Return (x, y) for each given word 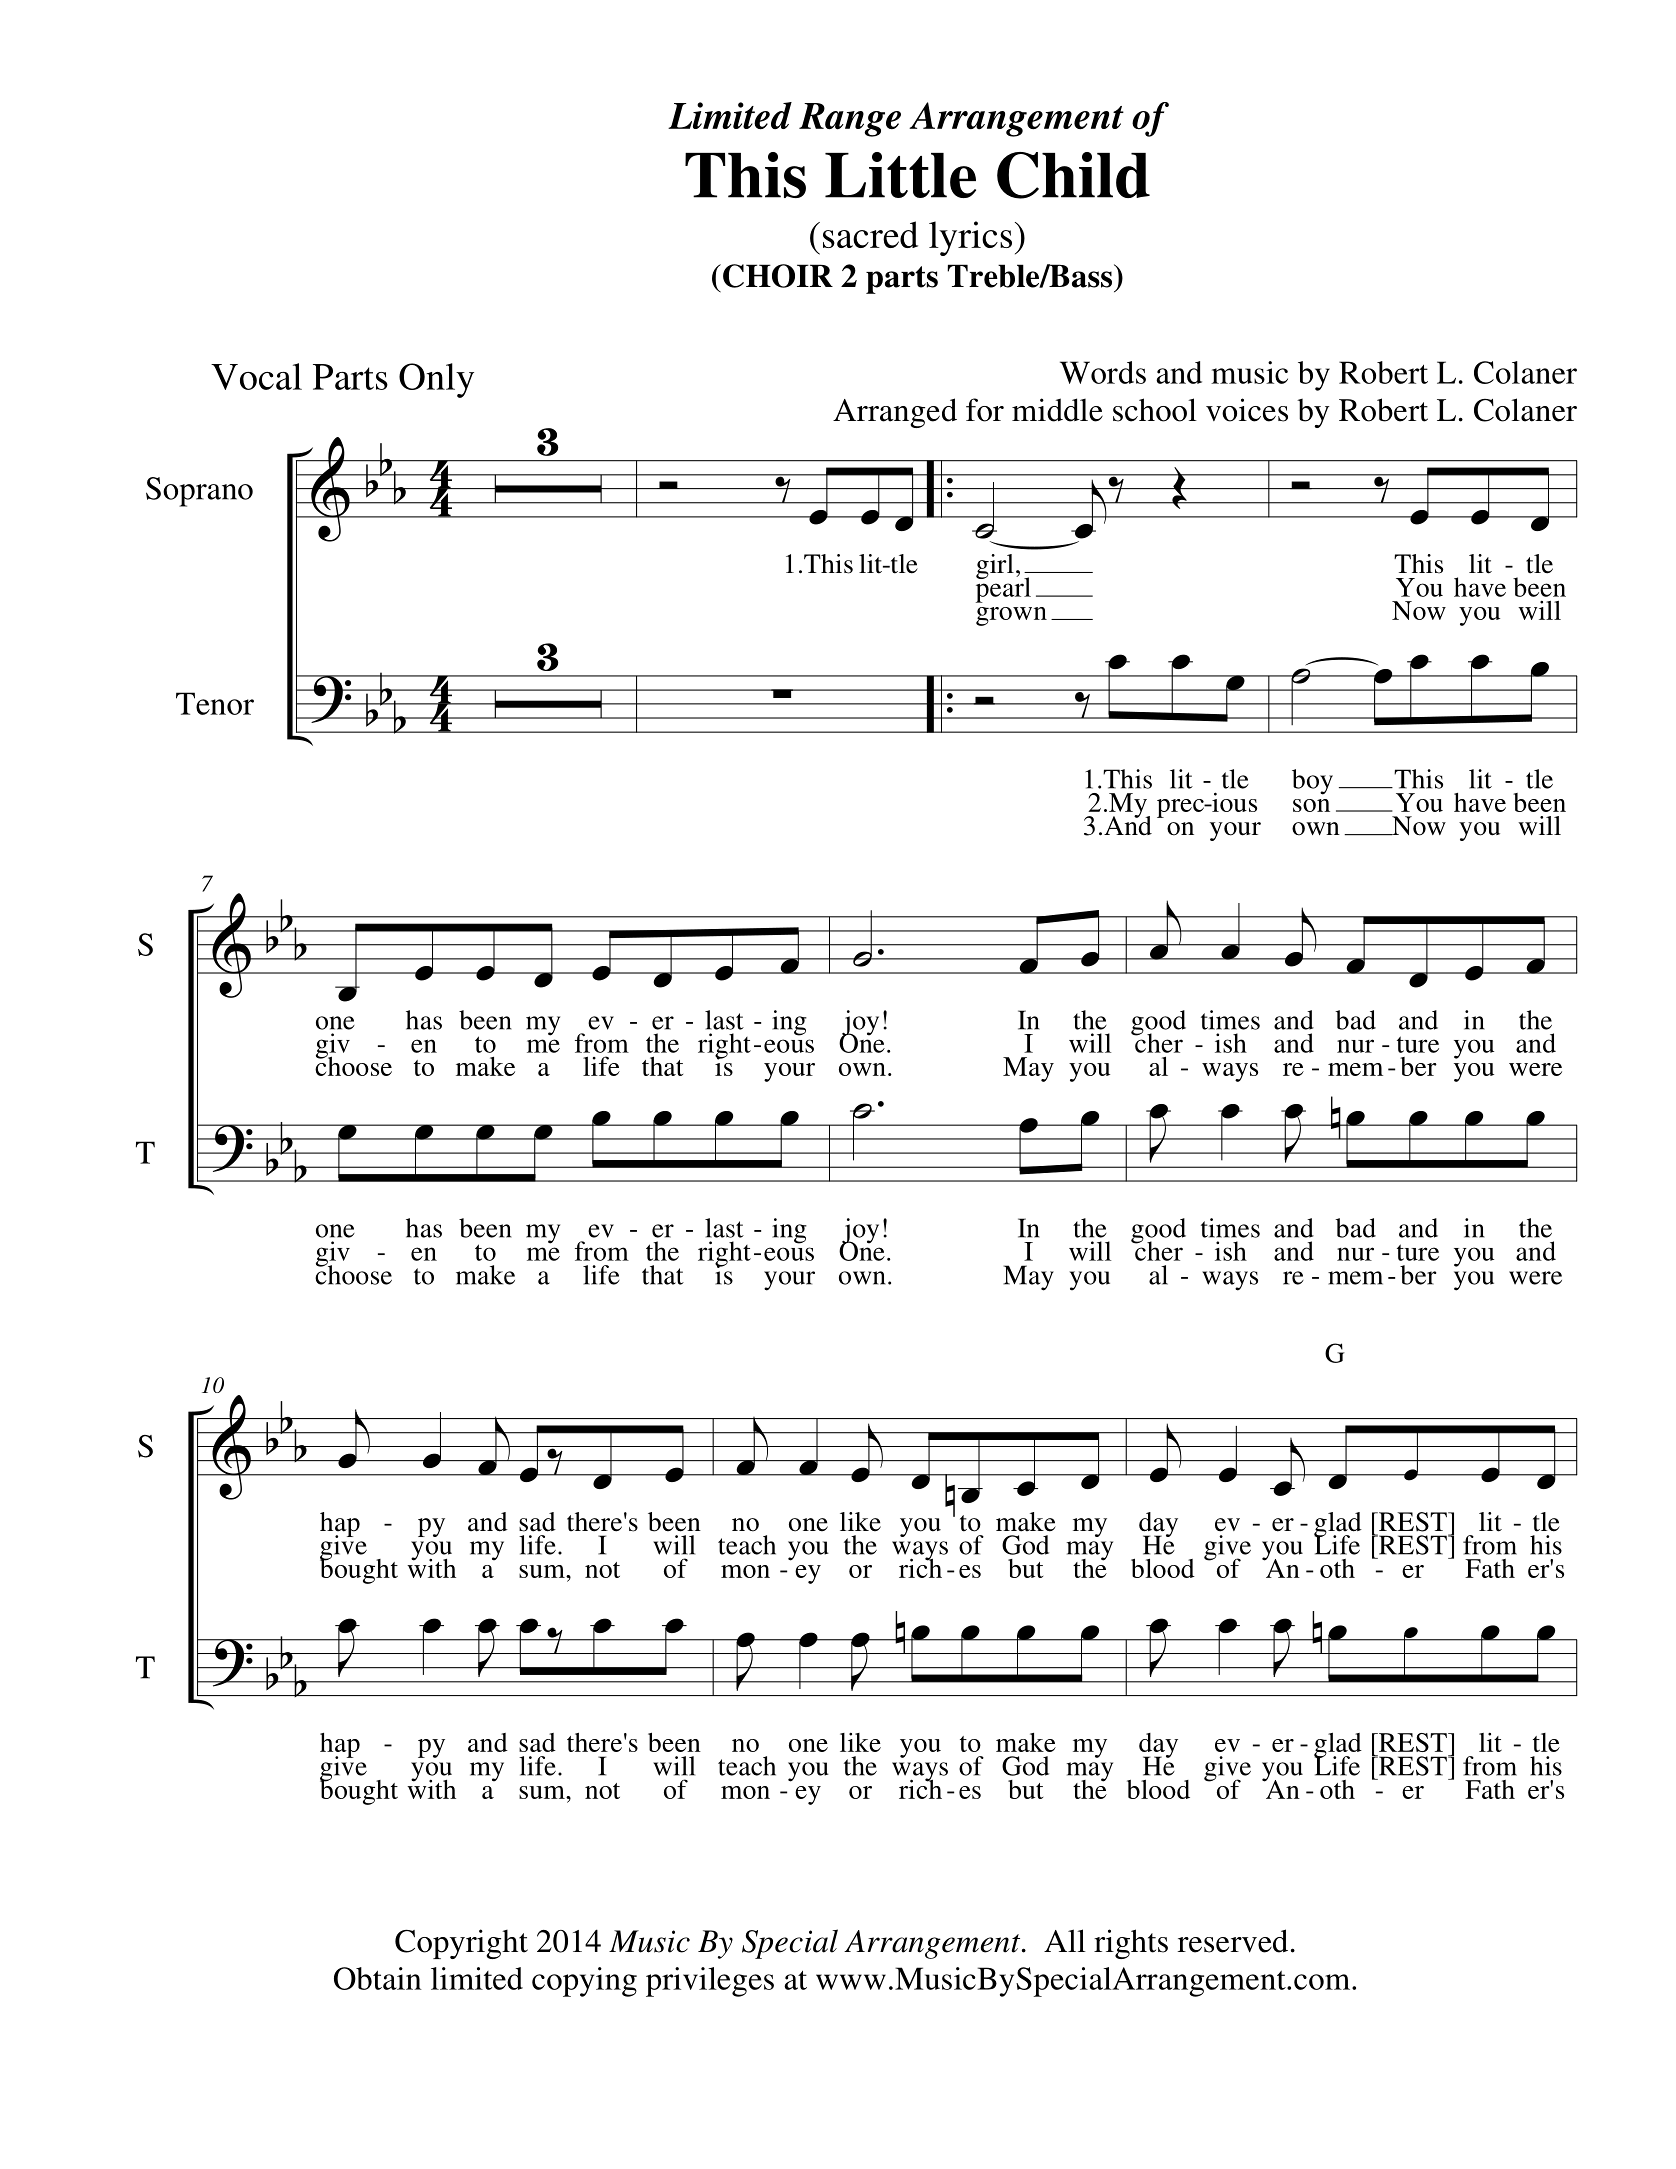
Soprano (199, 492)
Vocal (256, 376)
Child (1073, 175)
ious (1233, 802)
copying (584, 1982)
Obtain (378, 1978)
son (1311, 805)
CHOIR (778, 276)
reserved (1233, 1941)
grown (1011, 616)
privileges (710, 1982)
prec (1182, 808)
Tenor (215, 703)
